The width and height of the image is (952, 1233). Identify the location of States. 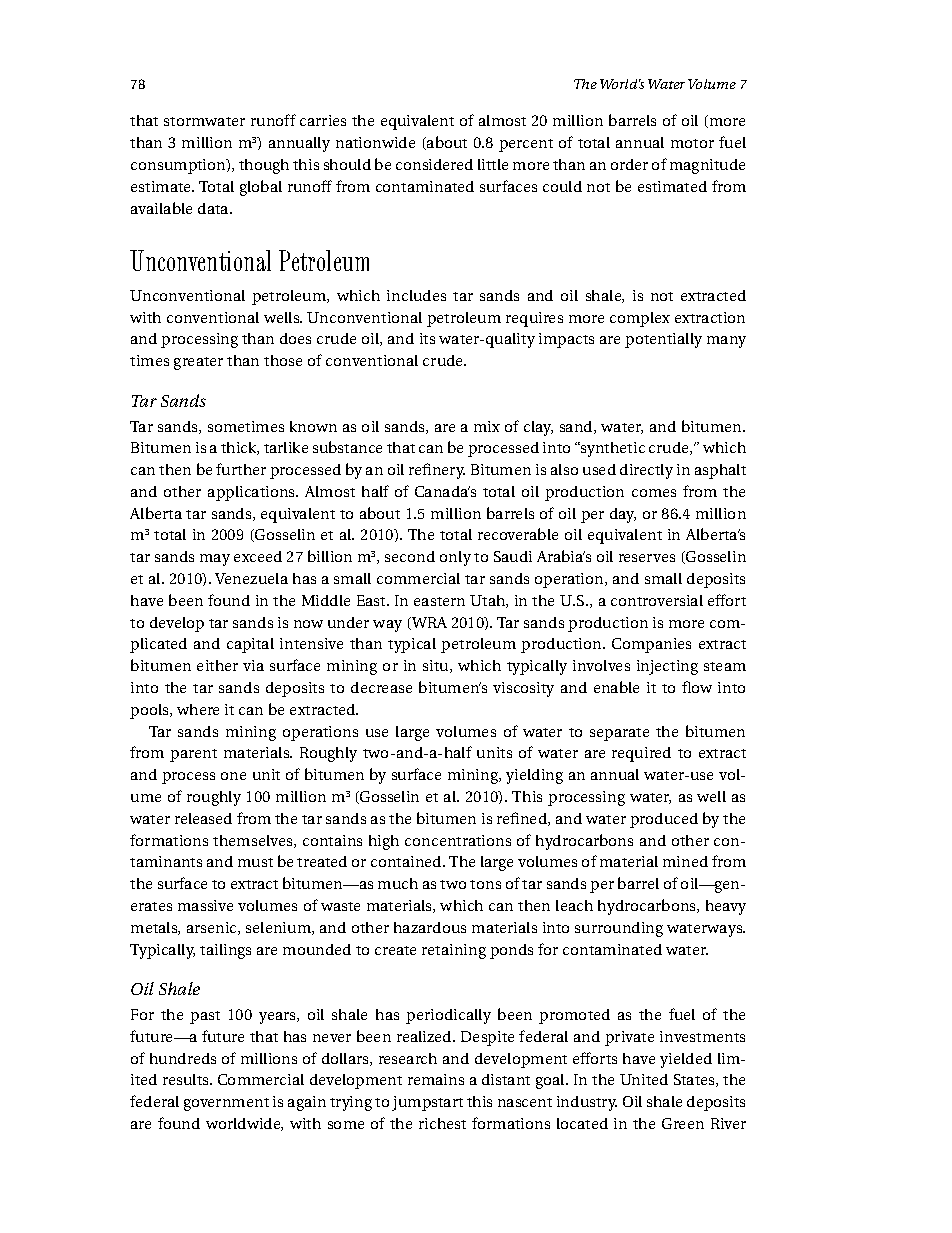
(695, 1080).
